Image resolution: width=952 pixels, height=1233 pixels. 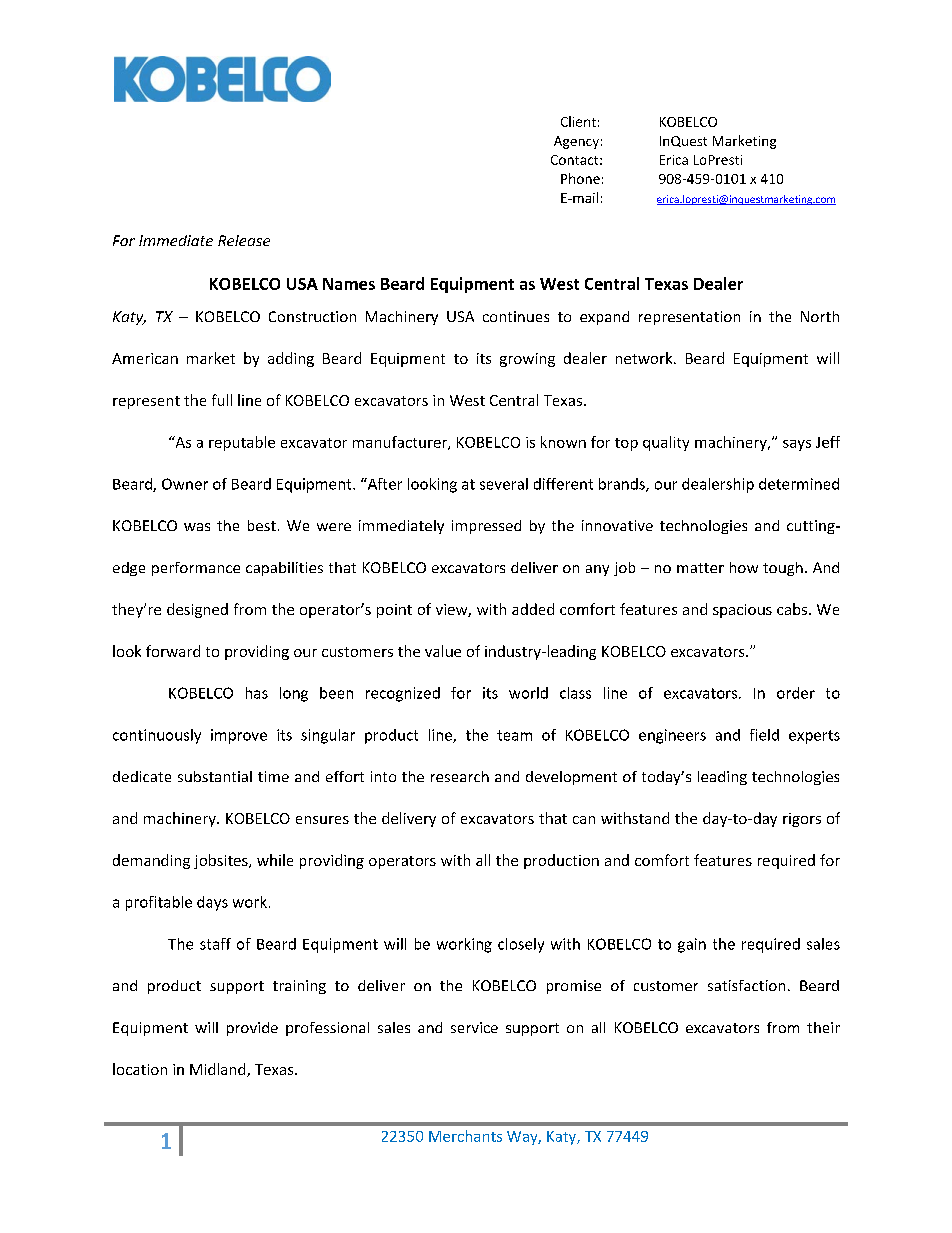 I want to click on reputable, so click(x=242, y=443).
